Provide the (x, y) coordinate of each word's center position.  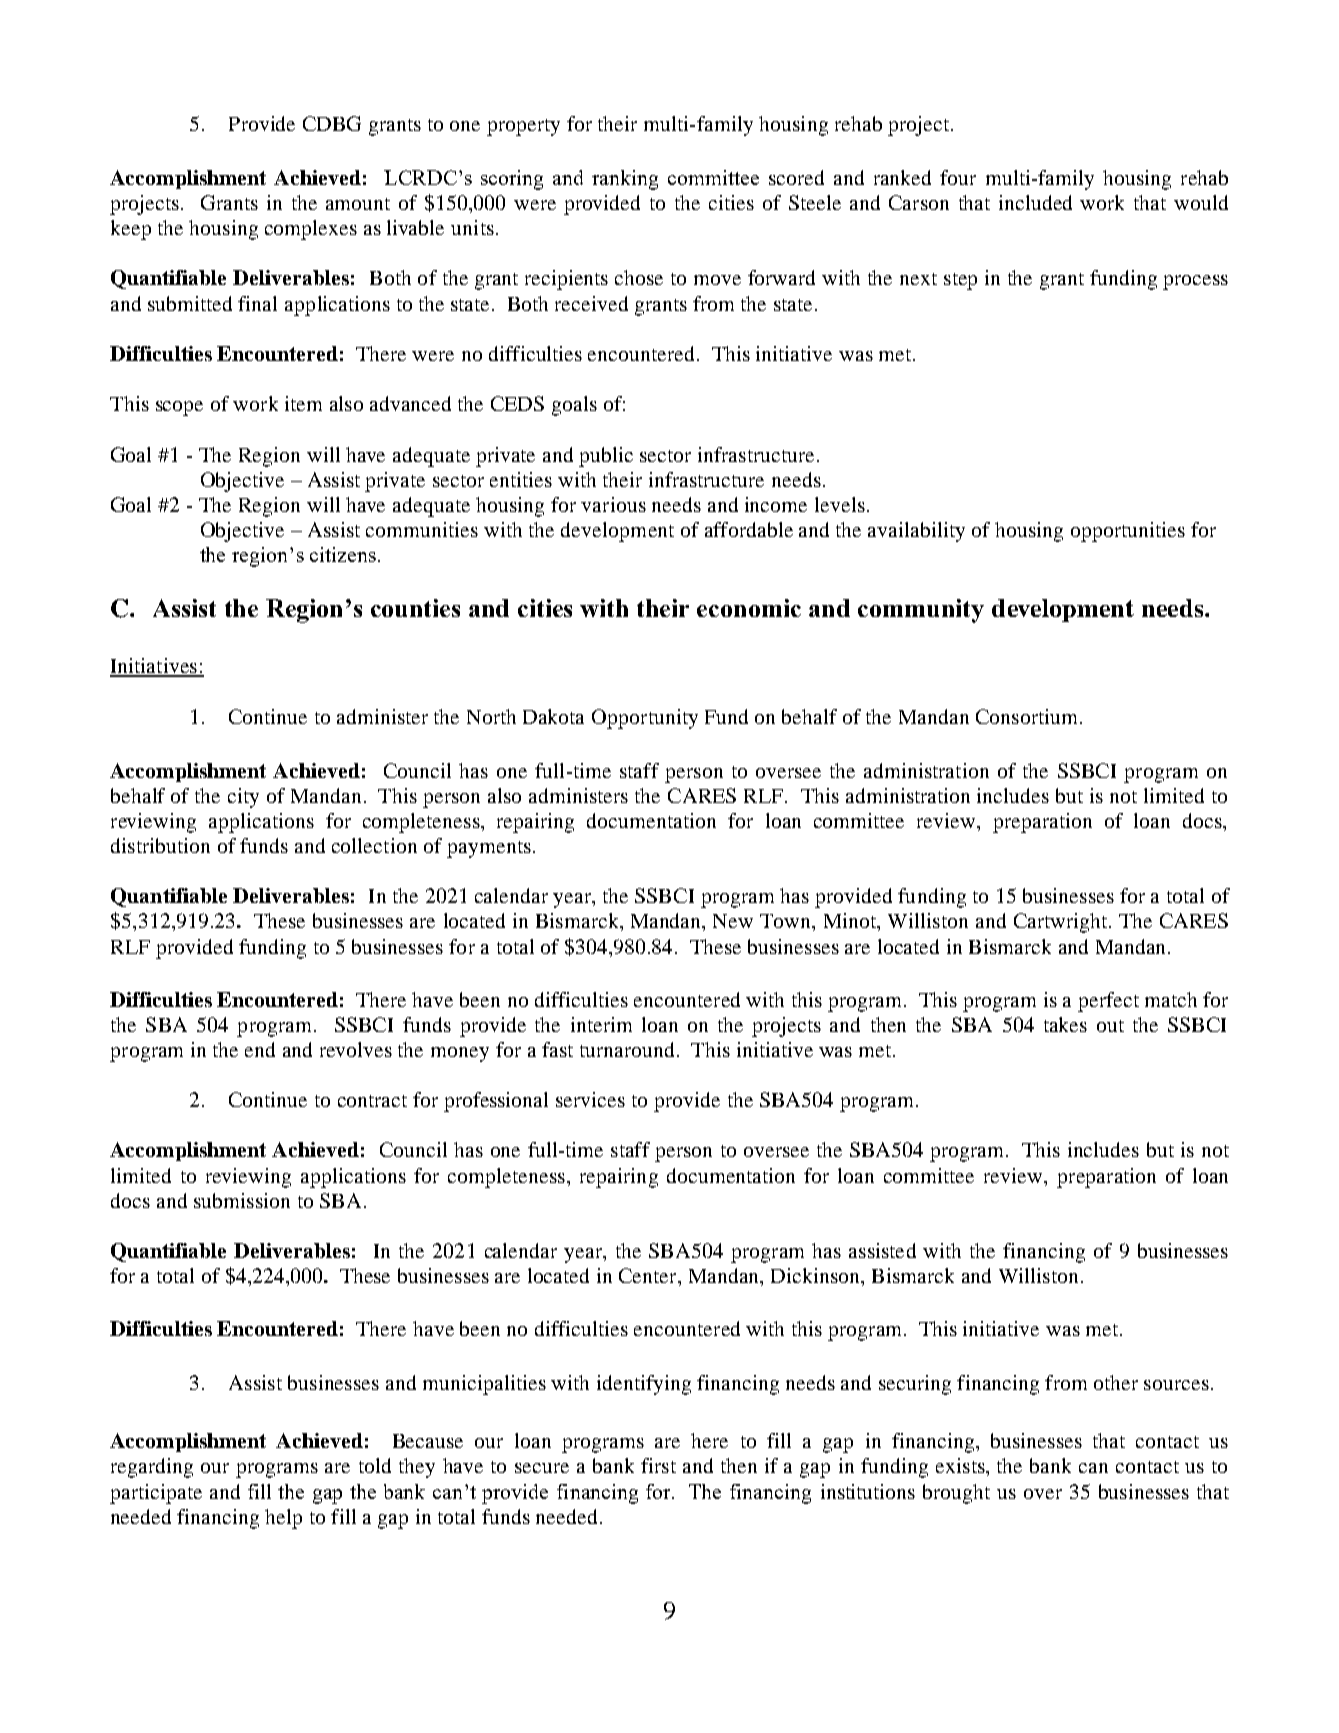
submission (242, 1200)
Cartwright (1062, 923)
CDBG (332, 123)
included (1035, 202)
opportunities (1128, 532)
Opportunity (645, 719)
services (590, 1099)
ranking (625, 180)
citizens (343, 554)
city (243, 798)
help (283, 1519)
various (613, 504)
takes (1065, 1024)
